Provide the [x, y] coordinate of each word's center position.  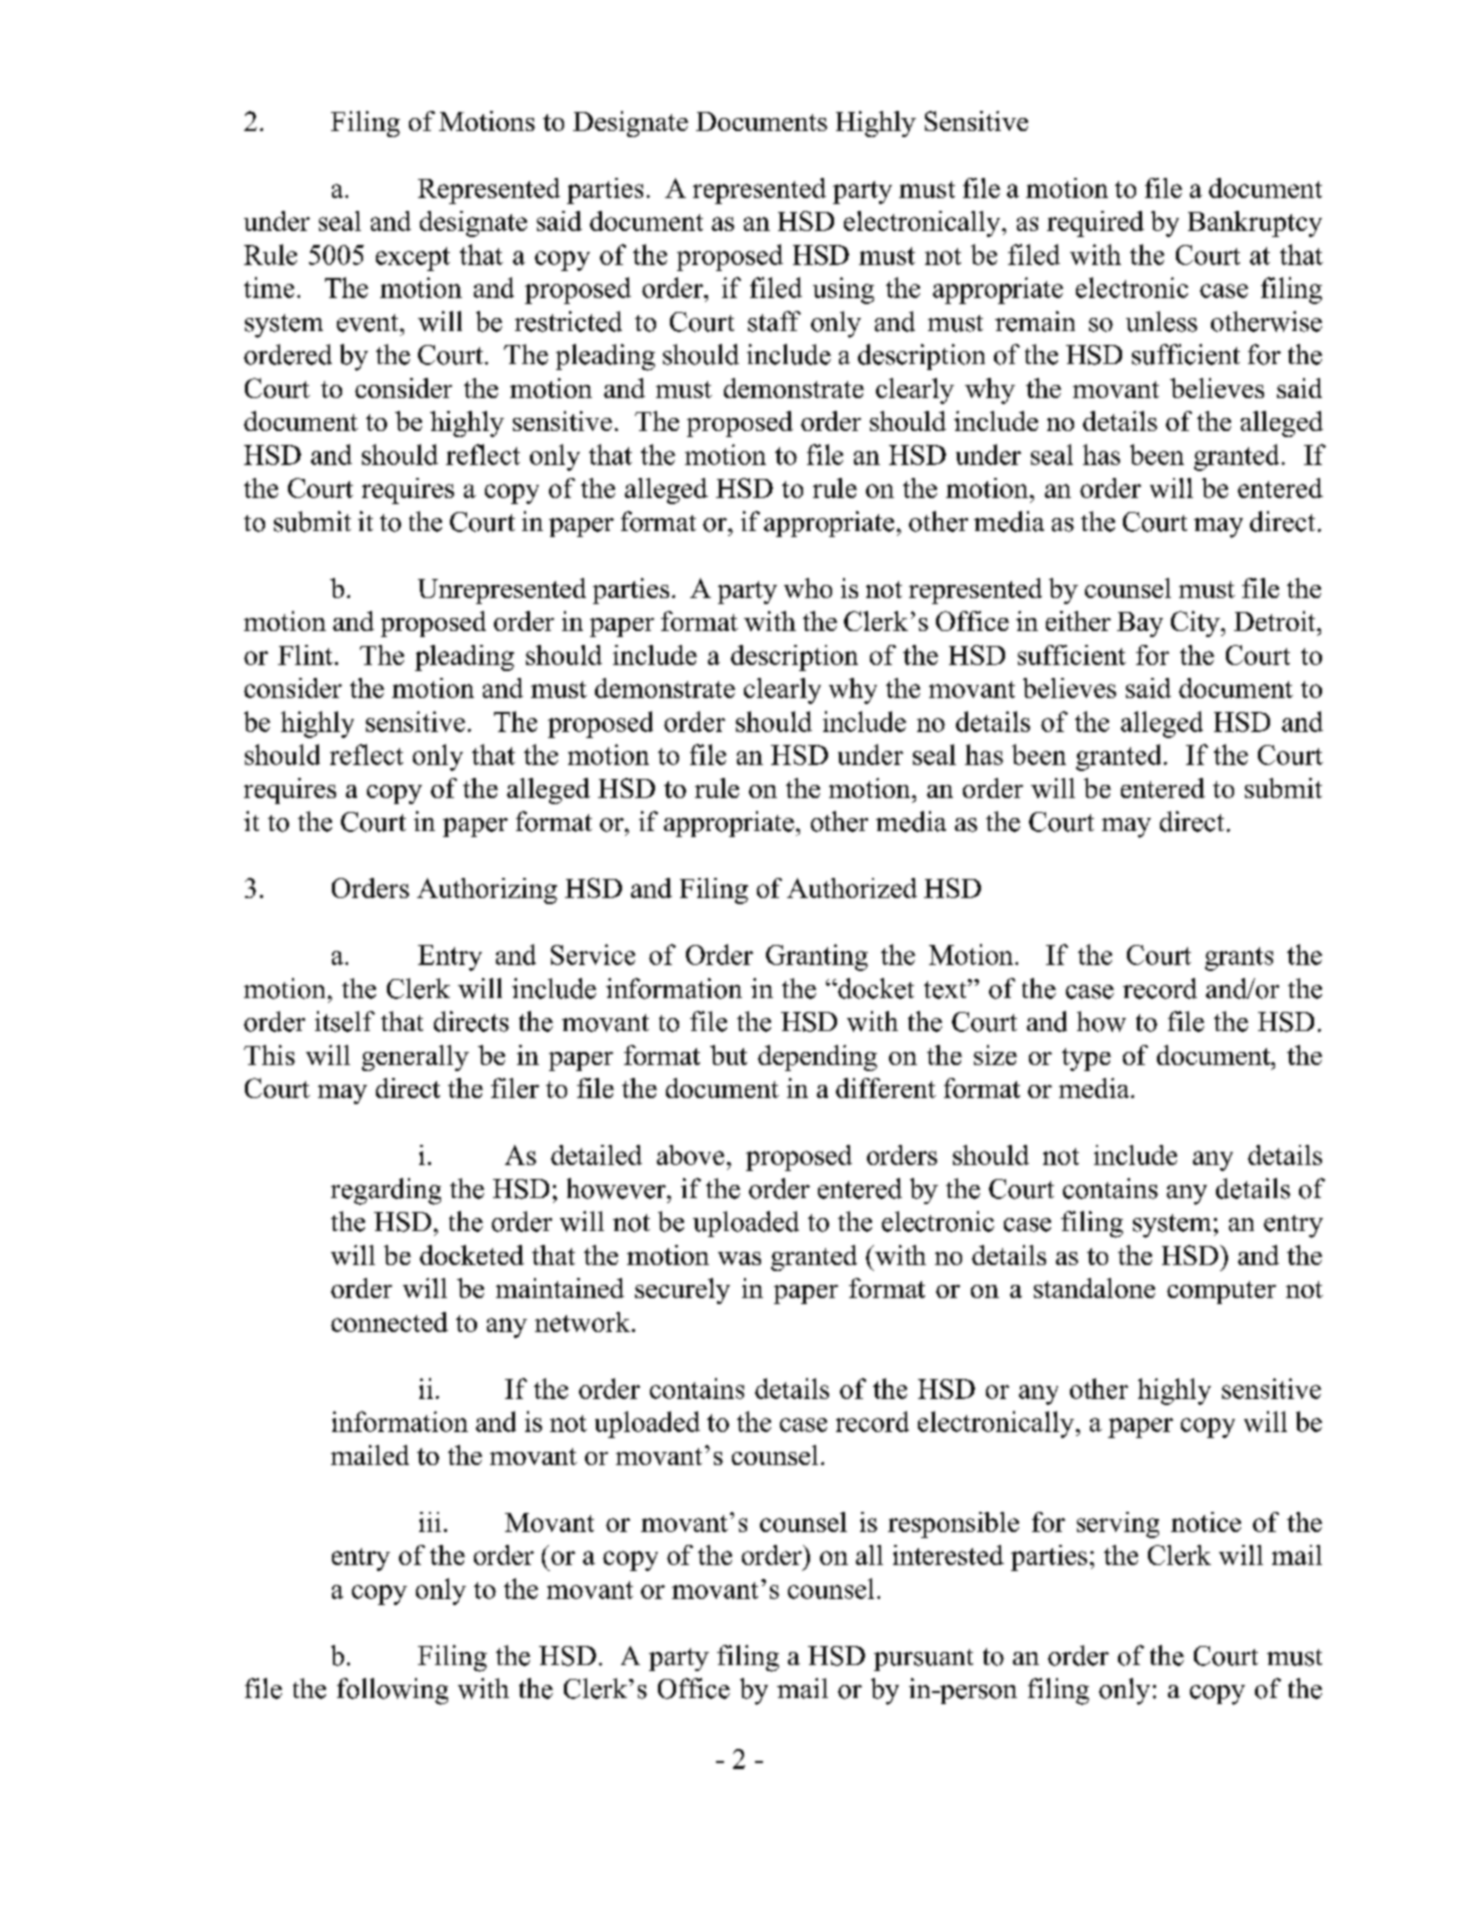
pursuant [923, 1660]
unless [1161, 321]
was [739, 1258]
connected [389, 1322]
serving [1118, 1525]
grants [1239, 959]
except [413, 259]
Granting [817, 957]
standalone [1094, 1288]
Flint [305, 655]
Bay [1140, 624]
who [808, 588]
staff [774, 321]
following [392, 1691]
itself [345, 1021]
